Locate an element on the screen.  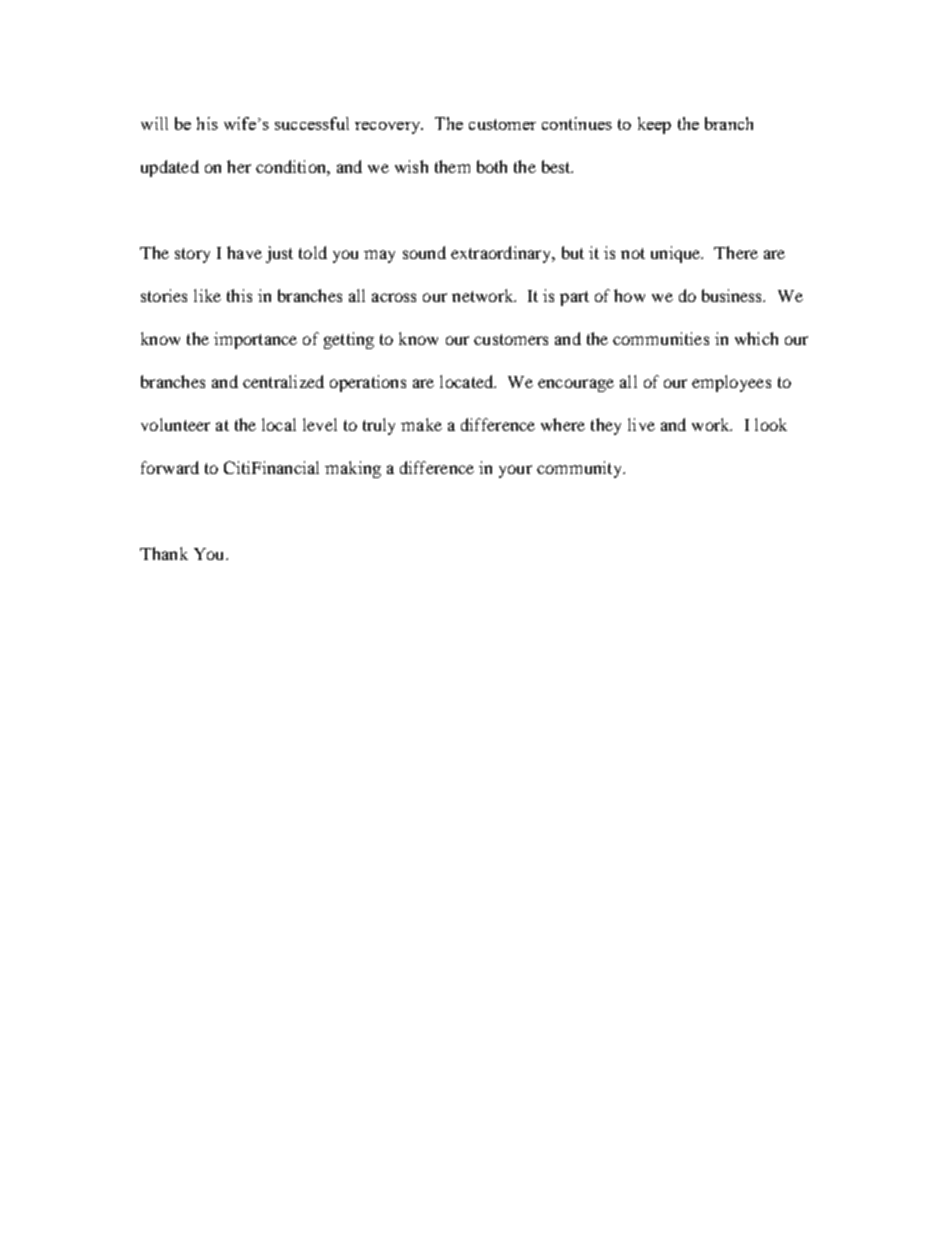
keep is located at coordinates (654, 125).
